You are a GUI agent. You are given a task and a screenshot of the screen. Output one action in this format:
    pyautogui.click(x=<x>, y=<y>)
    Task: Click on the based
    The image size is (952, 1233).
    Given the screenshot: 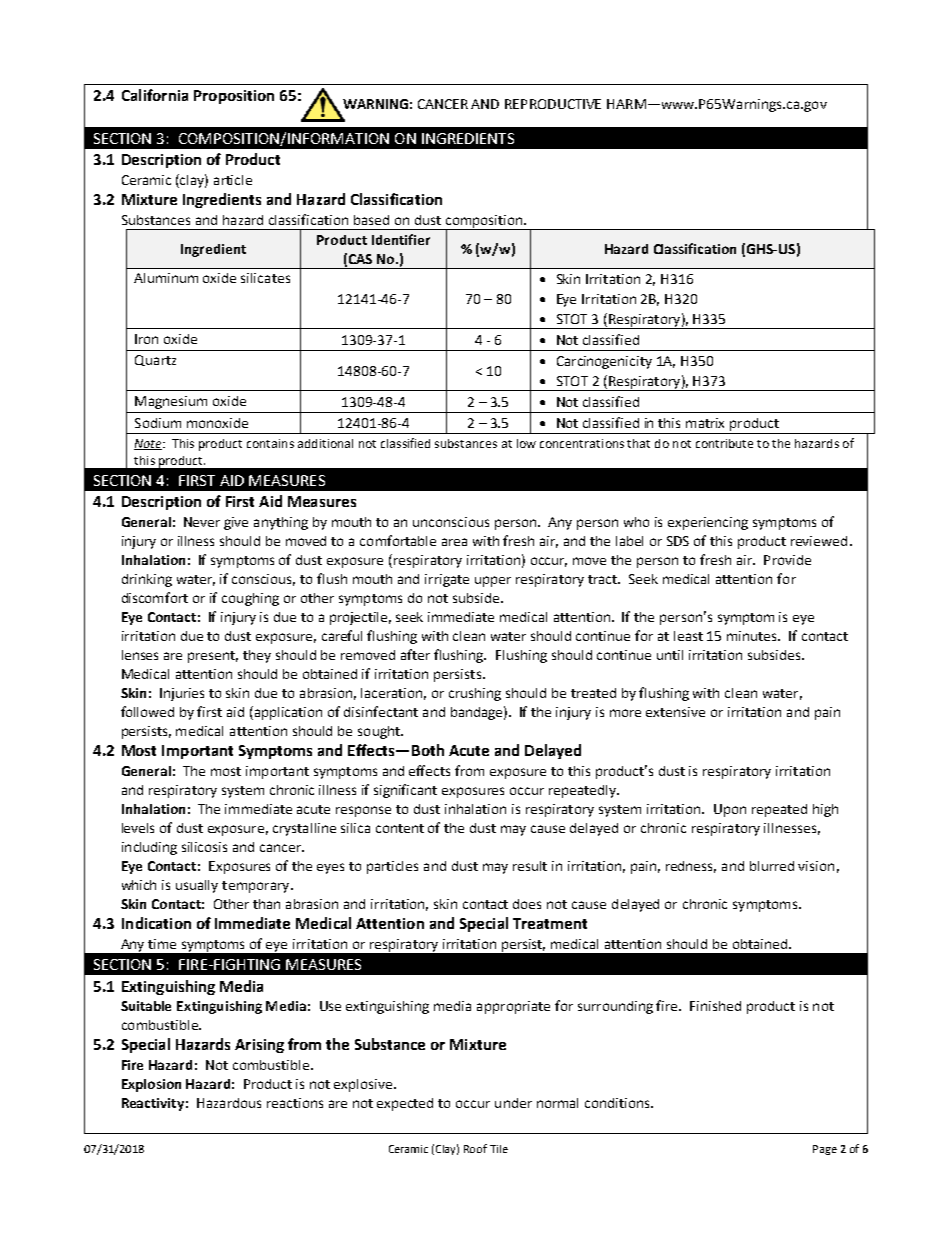 What is the action you would take?
    pyautogui.click(x=371, y=220)
